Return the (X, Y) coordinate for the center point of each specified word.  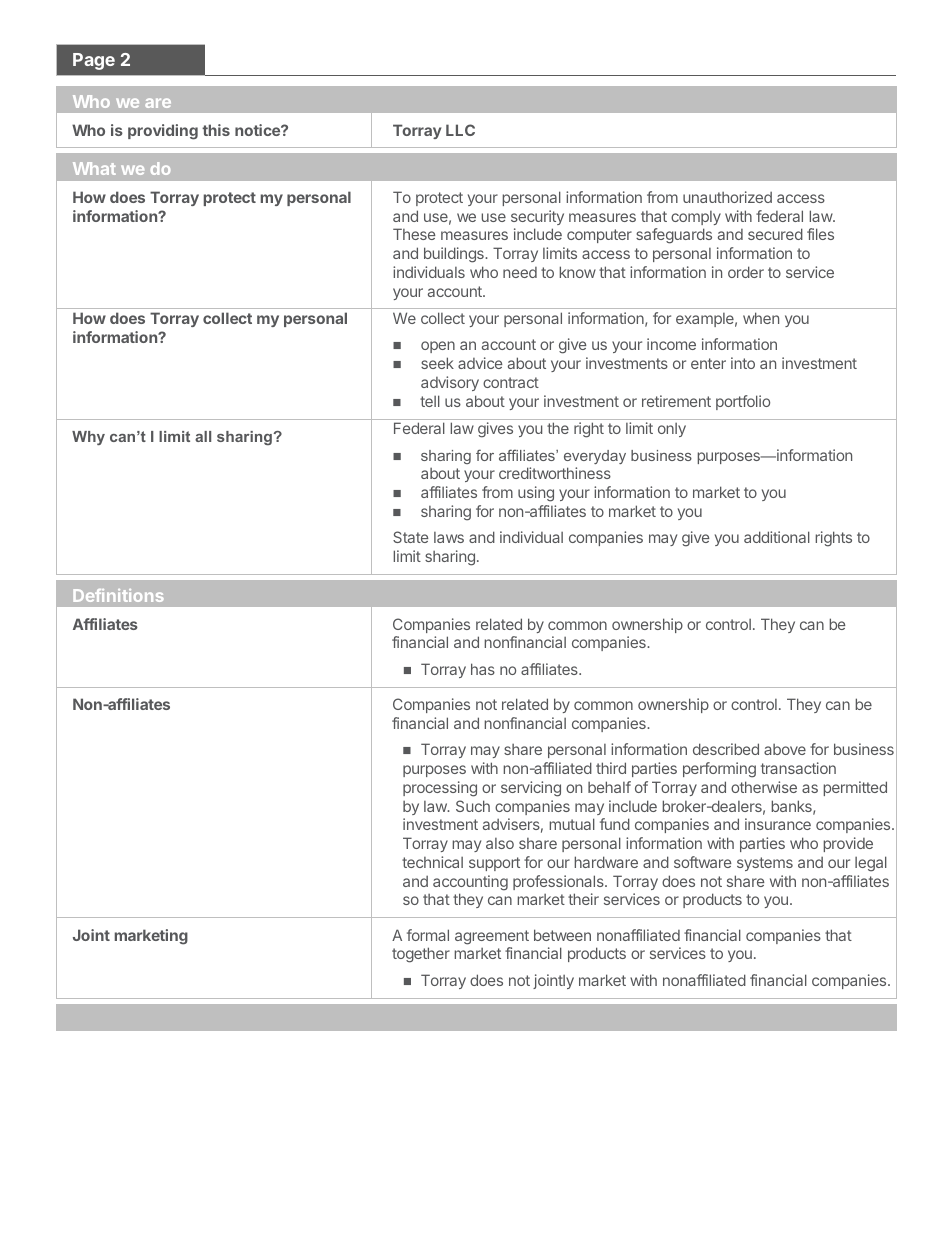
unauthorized (727, 197)
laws (449, 537)
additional (777, 537)
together (421, 955)
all (203, 436)
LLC (460, 130)
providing (163, 132)
